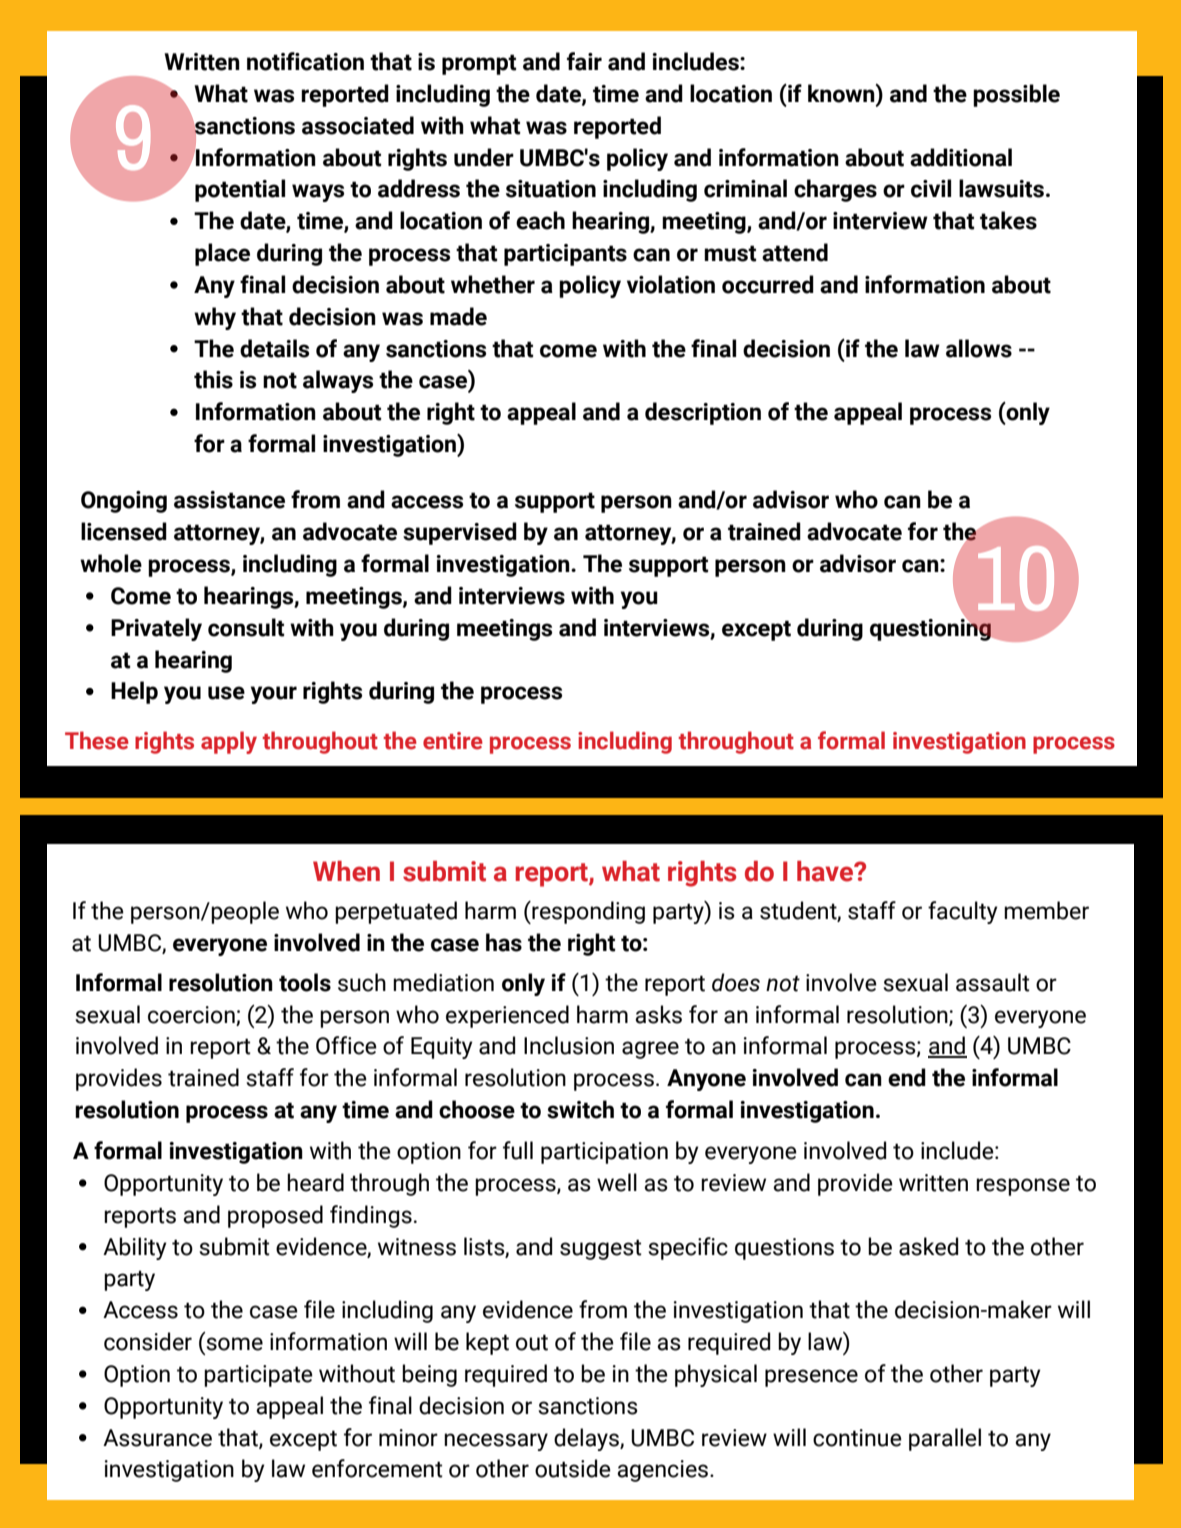  I want to click on delays, so click(587, 1439).
